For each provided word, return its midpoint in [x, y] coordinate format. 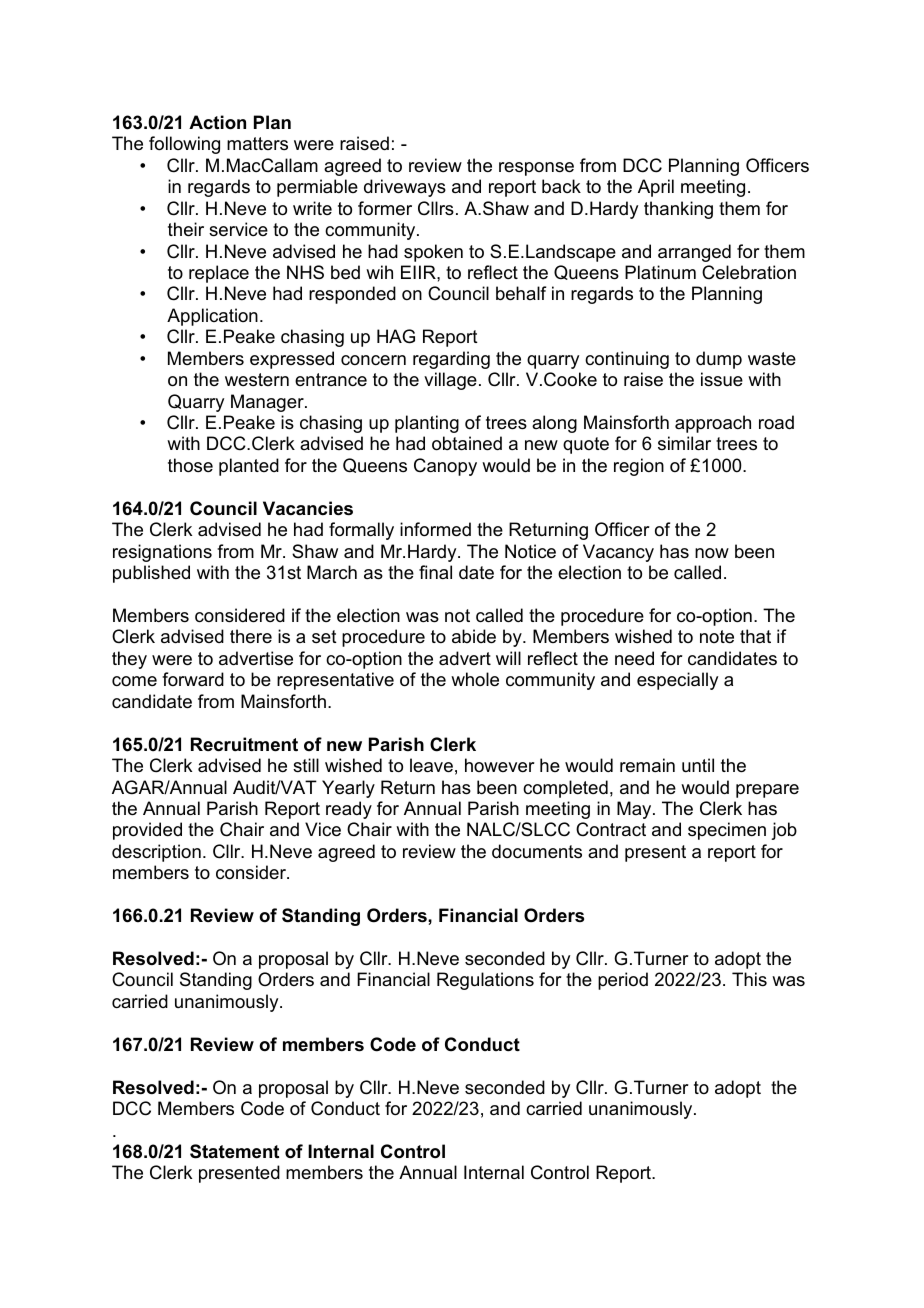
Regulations [485, 981]
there [251, 636]
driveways [405, 188]
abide [474, 636]
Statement [234, 1151]
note [717, 637]
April [656, 188]
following [184, 145]
